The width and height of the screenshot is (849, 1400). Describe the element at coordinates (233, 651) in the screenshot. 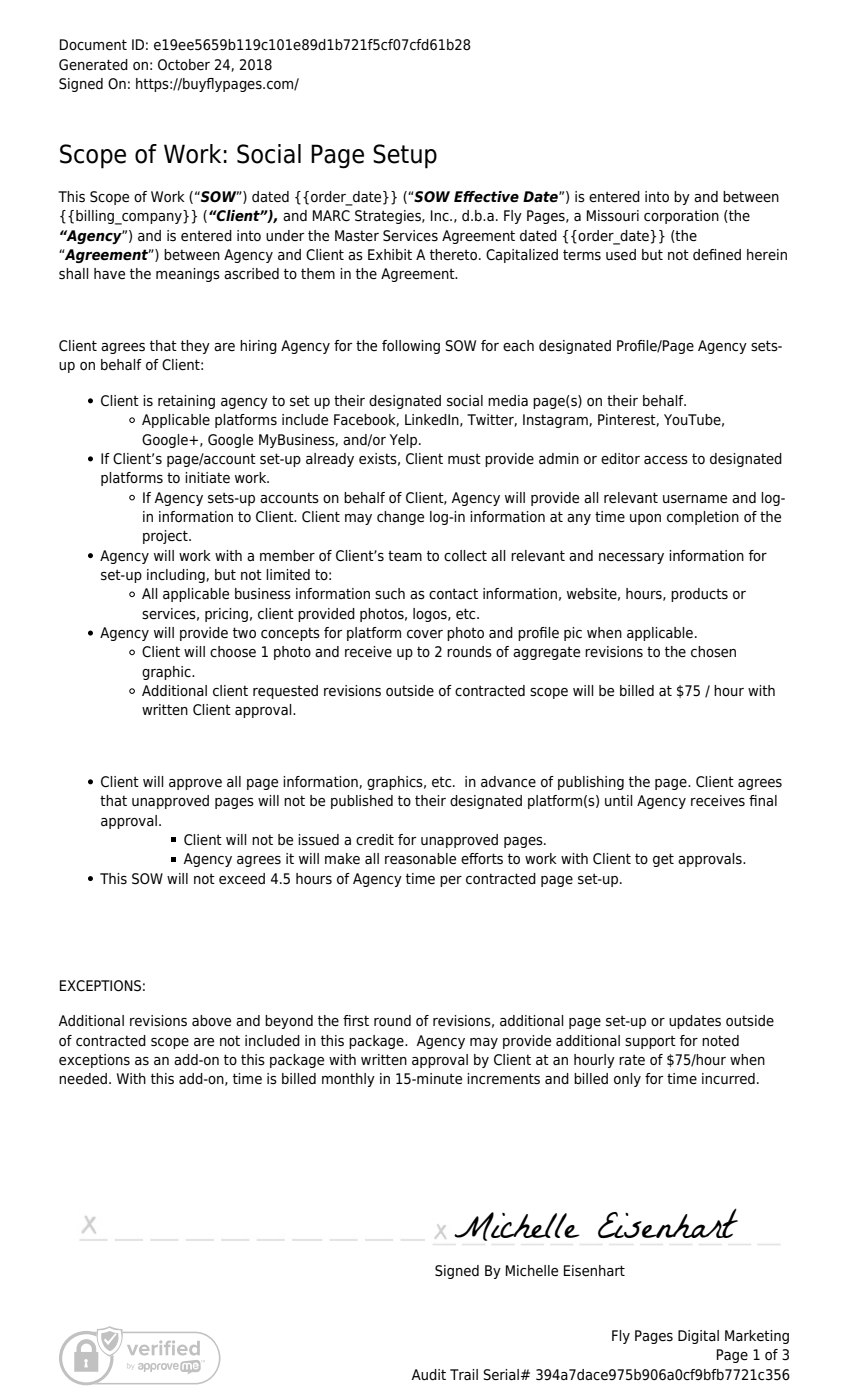

I see `choose` at that location.
